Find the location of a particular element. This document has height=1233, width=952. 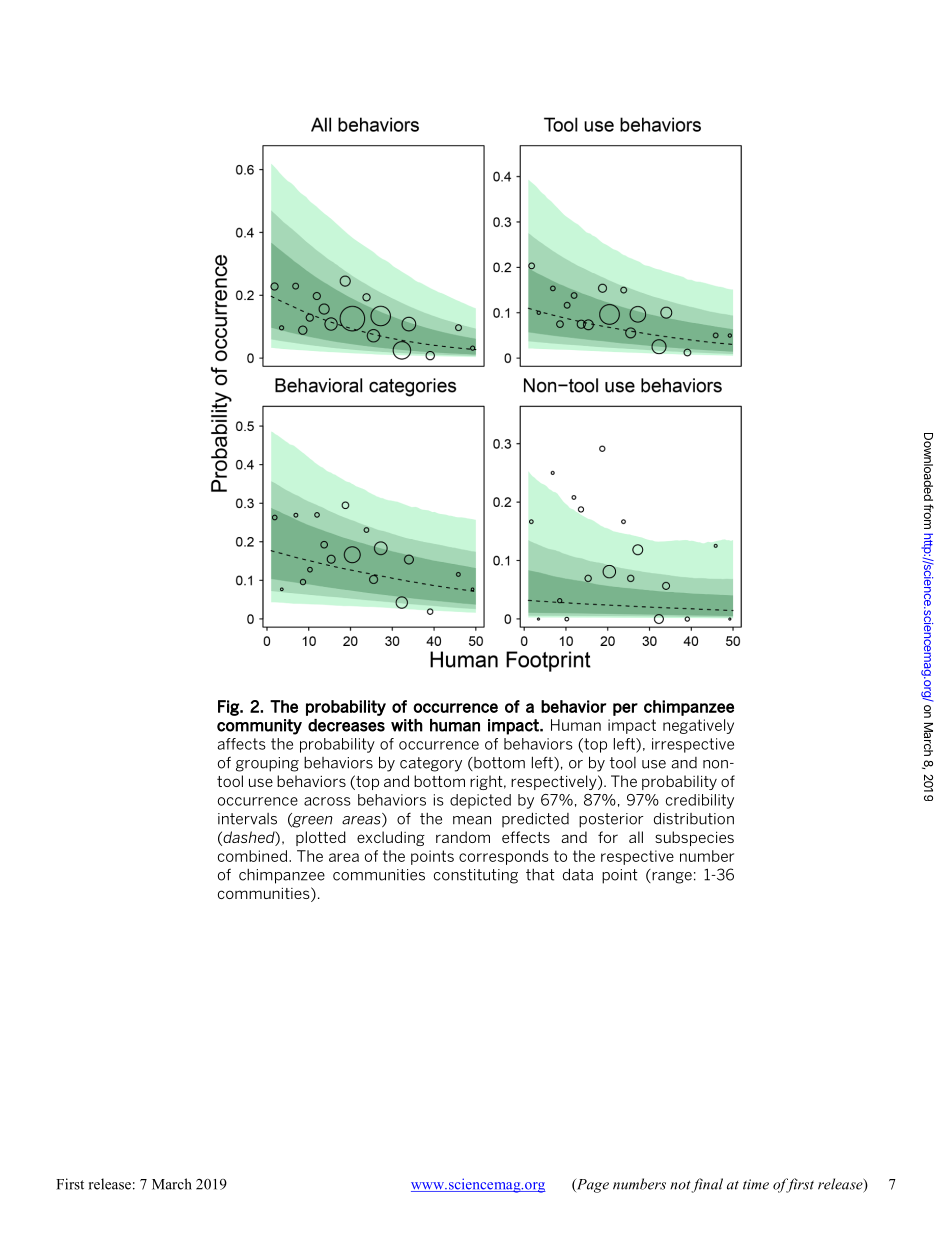

constituting is located at coordinates (476, 876).
